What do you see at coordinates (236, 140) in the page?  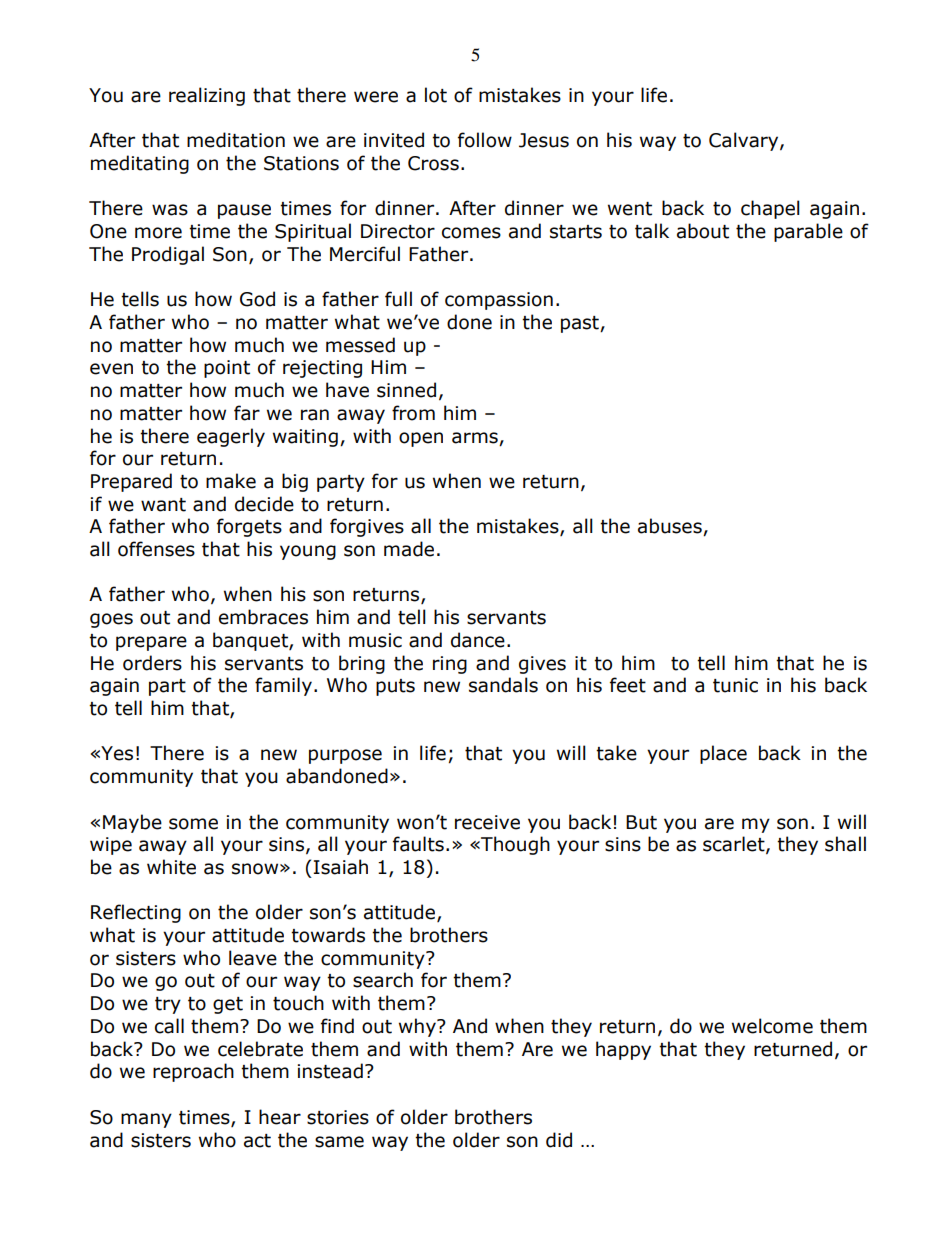 I see `meditation` at bounding box center [236, 140].
